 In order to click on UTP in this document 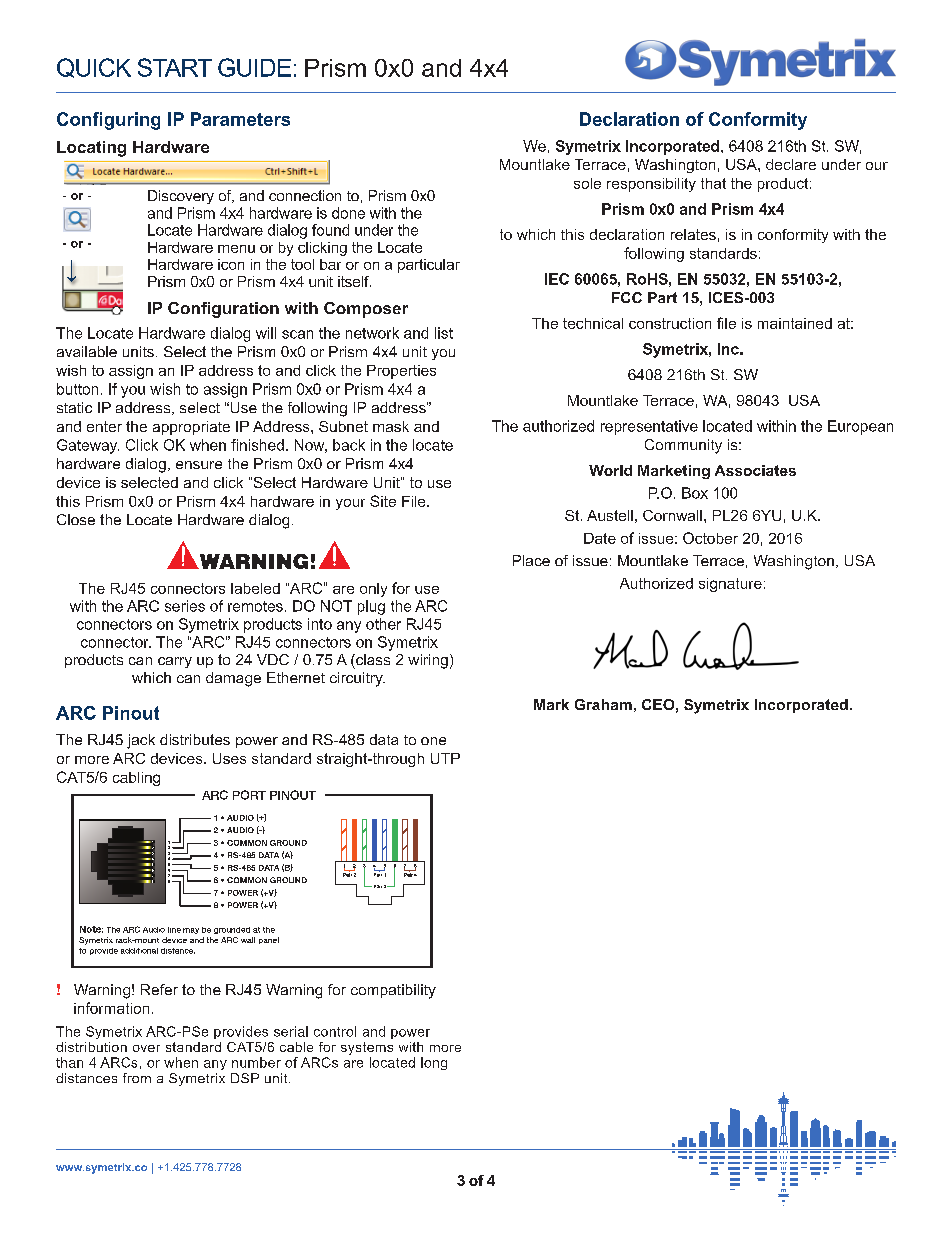, I will do `click(445, 758)`.
